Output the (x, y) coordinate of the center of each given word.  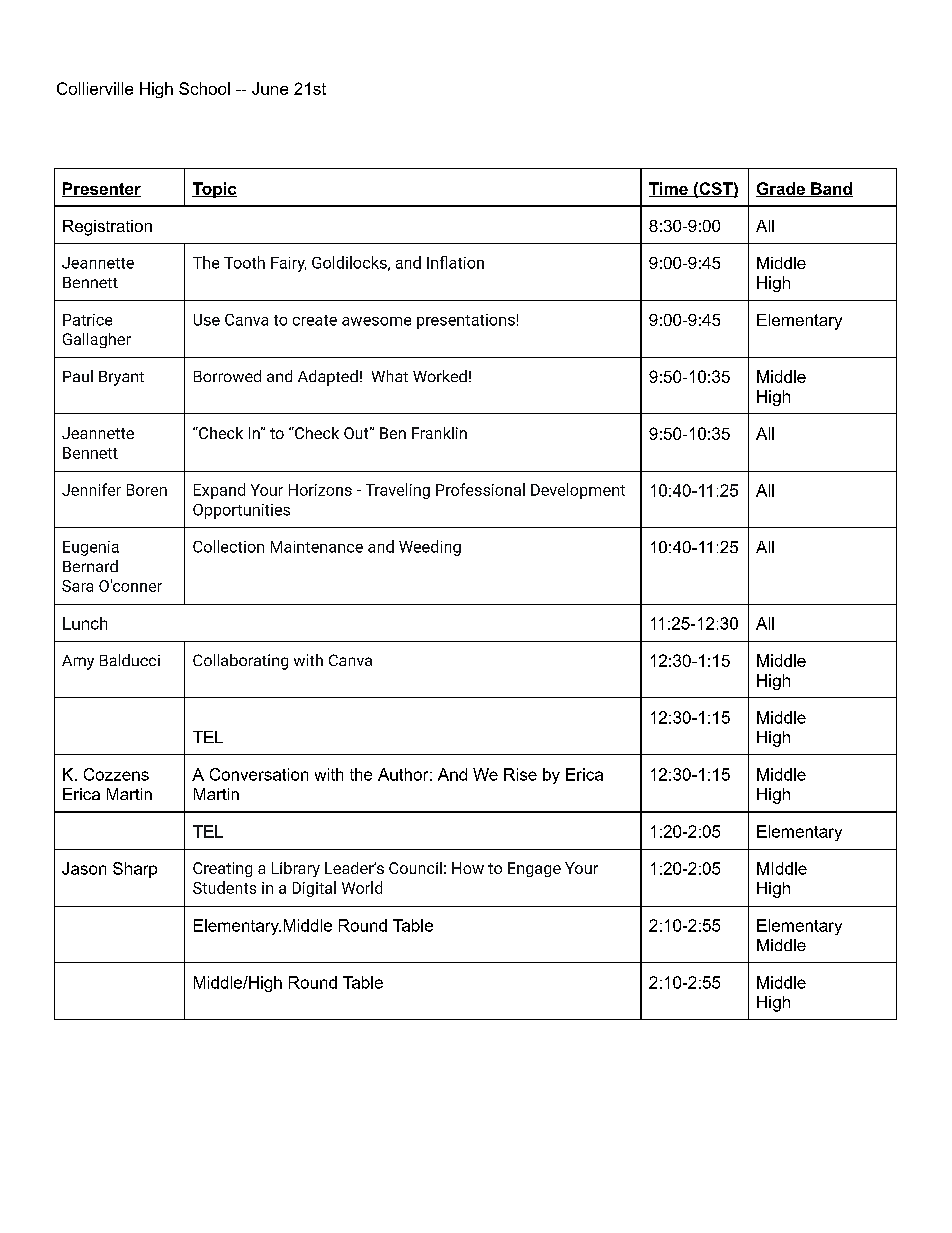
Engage (534, 869)
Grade (781, 189)
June (270, 88)
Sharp (135, 870)
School (204, 88)
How (468, 868)
